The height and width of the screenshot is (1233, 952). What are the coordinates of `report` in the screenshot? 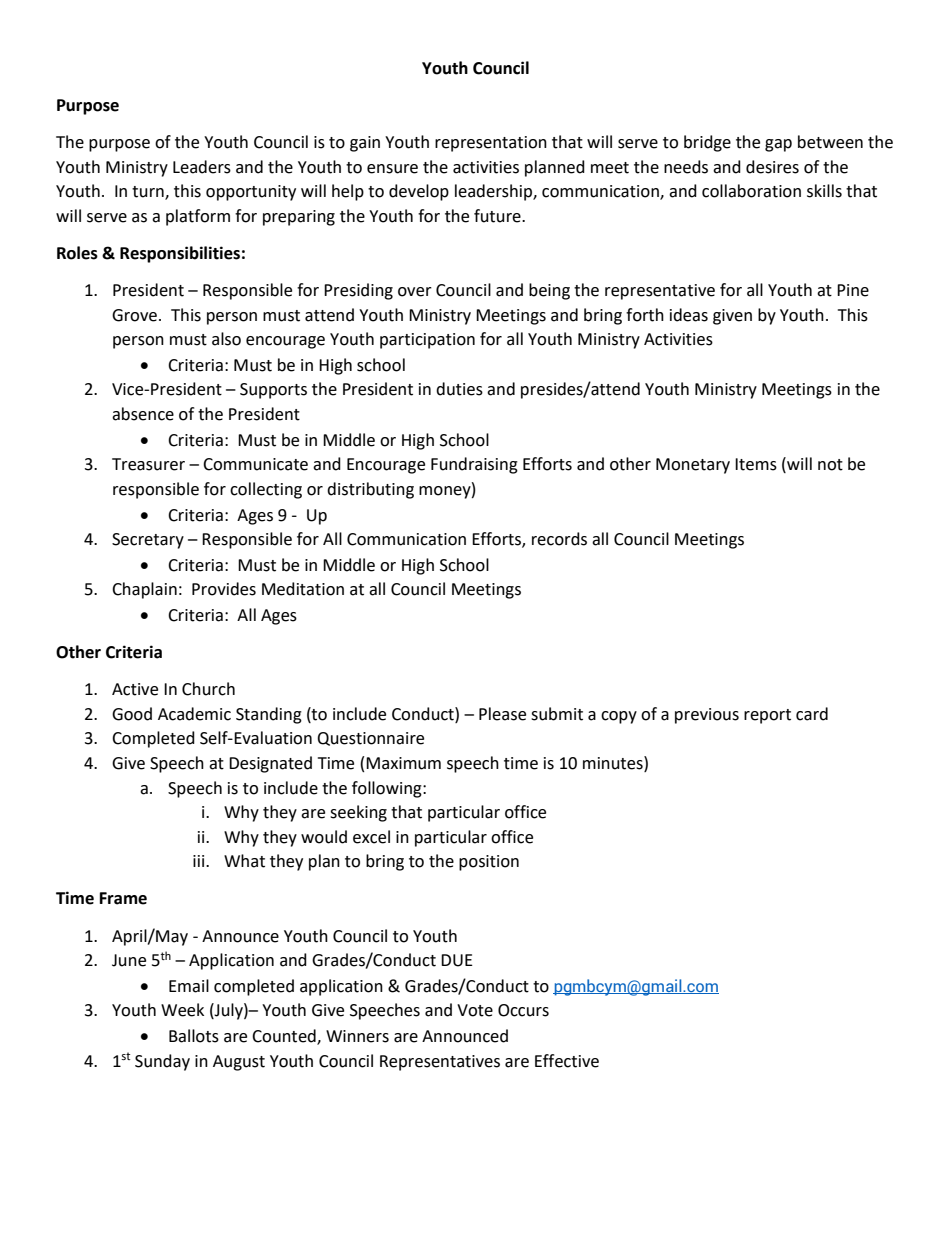 It's located at (767, 716).
